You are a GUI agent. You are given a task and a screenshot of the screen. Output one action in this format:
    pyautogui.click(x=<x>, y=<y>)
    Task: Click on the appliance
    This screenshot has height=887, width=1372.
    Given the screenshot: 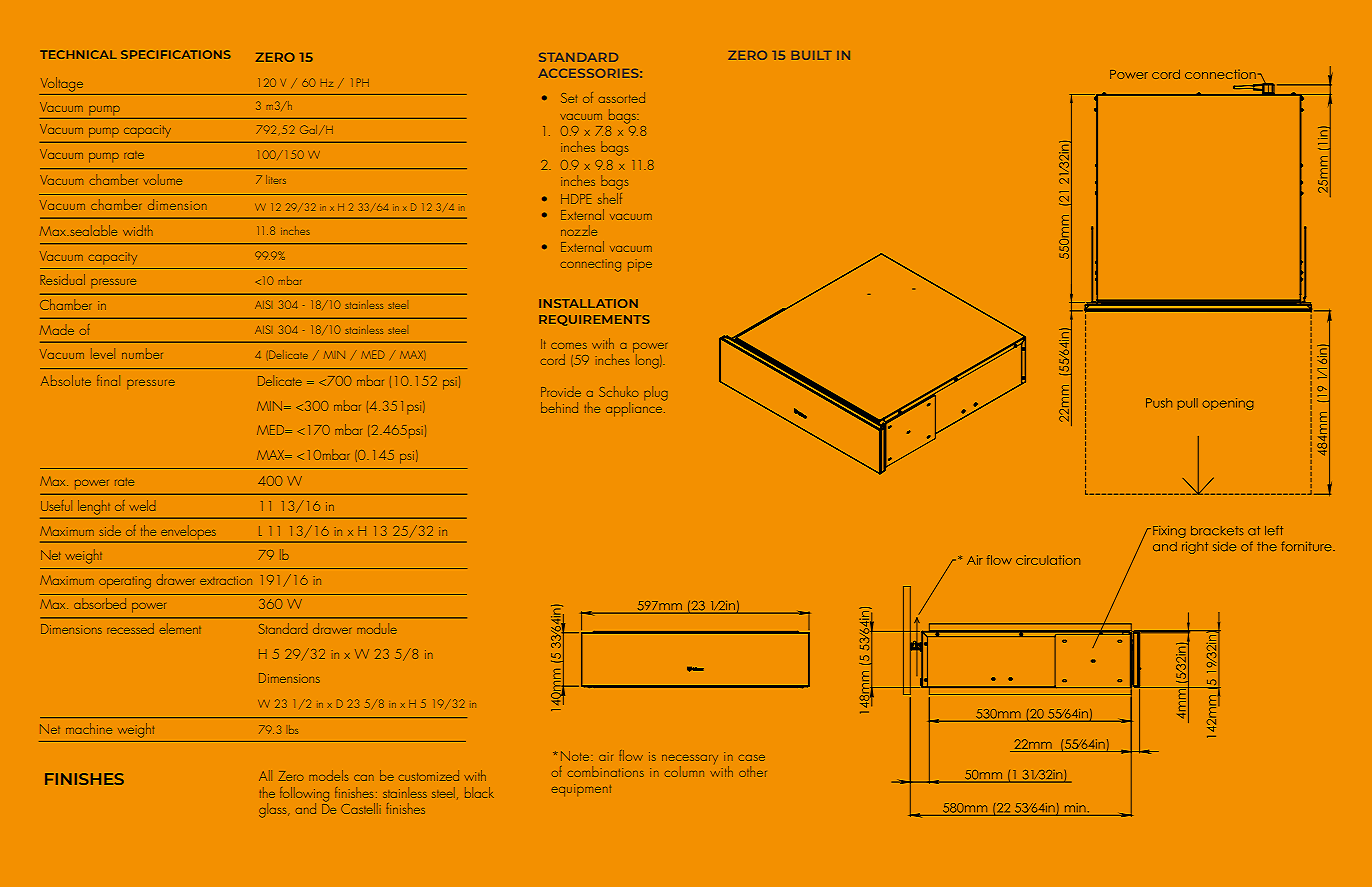 What is the action you would take?
    pyautogui.click(x=635, y=408)
